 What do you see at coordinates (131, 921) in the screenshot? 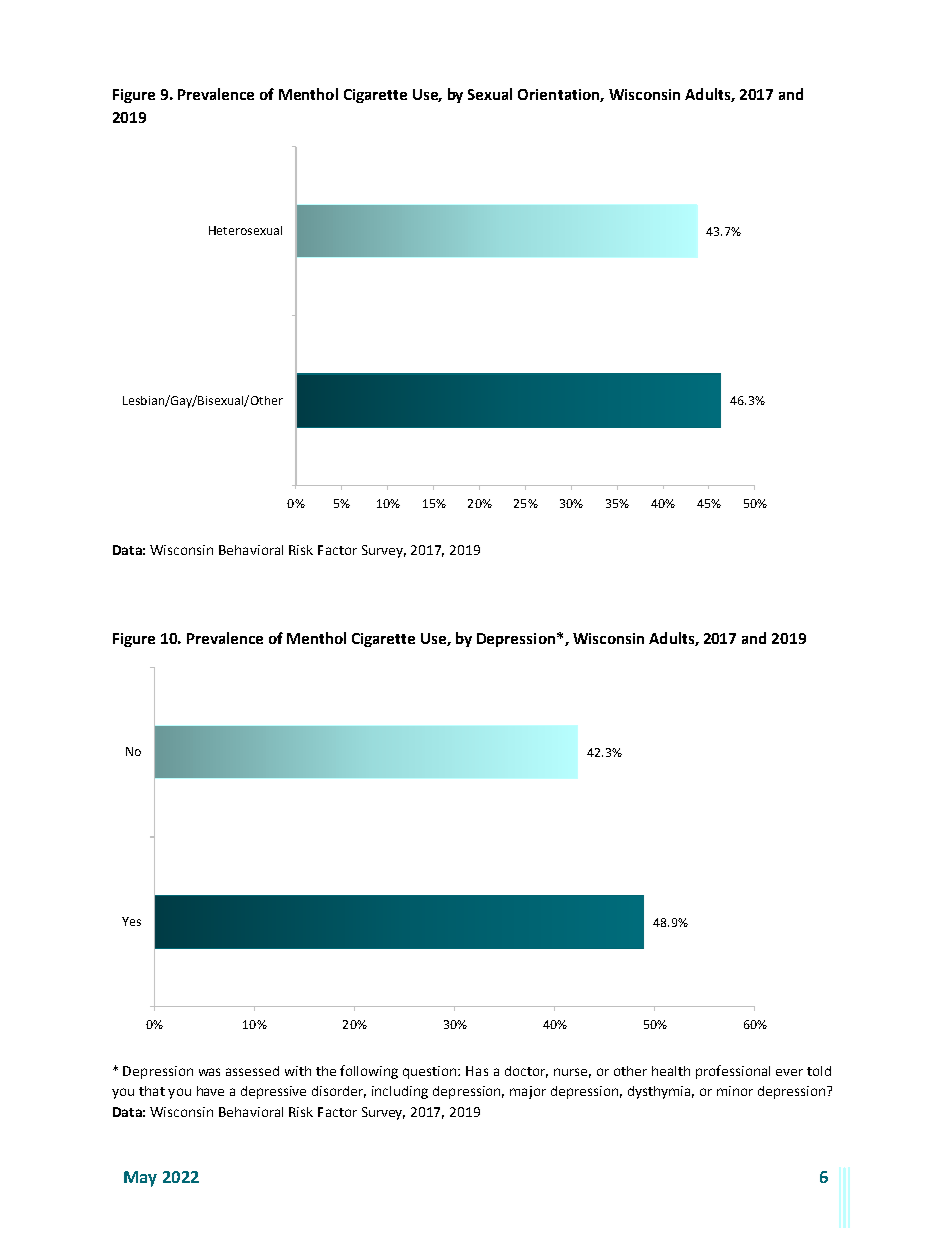
I see `Yes` at bounding box center [131, 921].
